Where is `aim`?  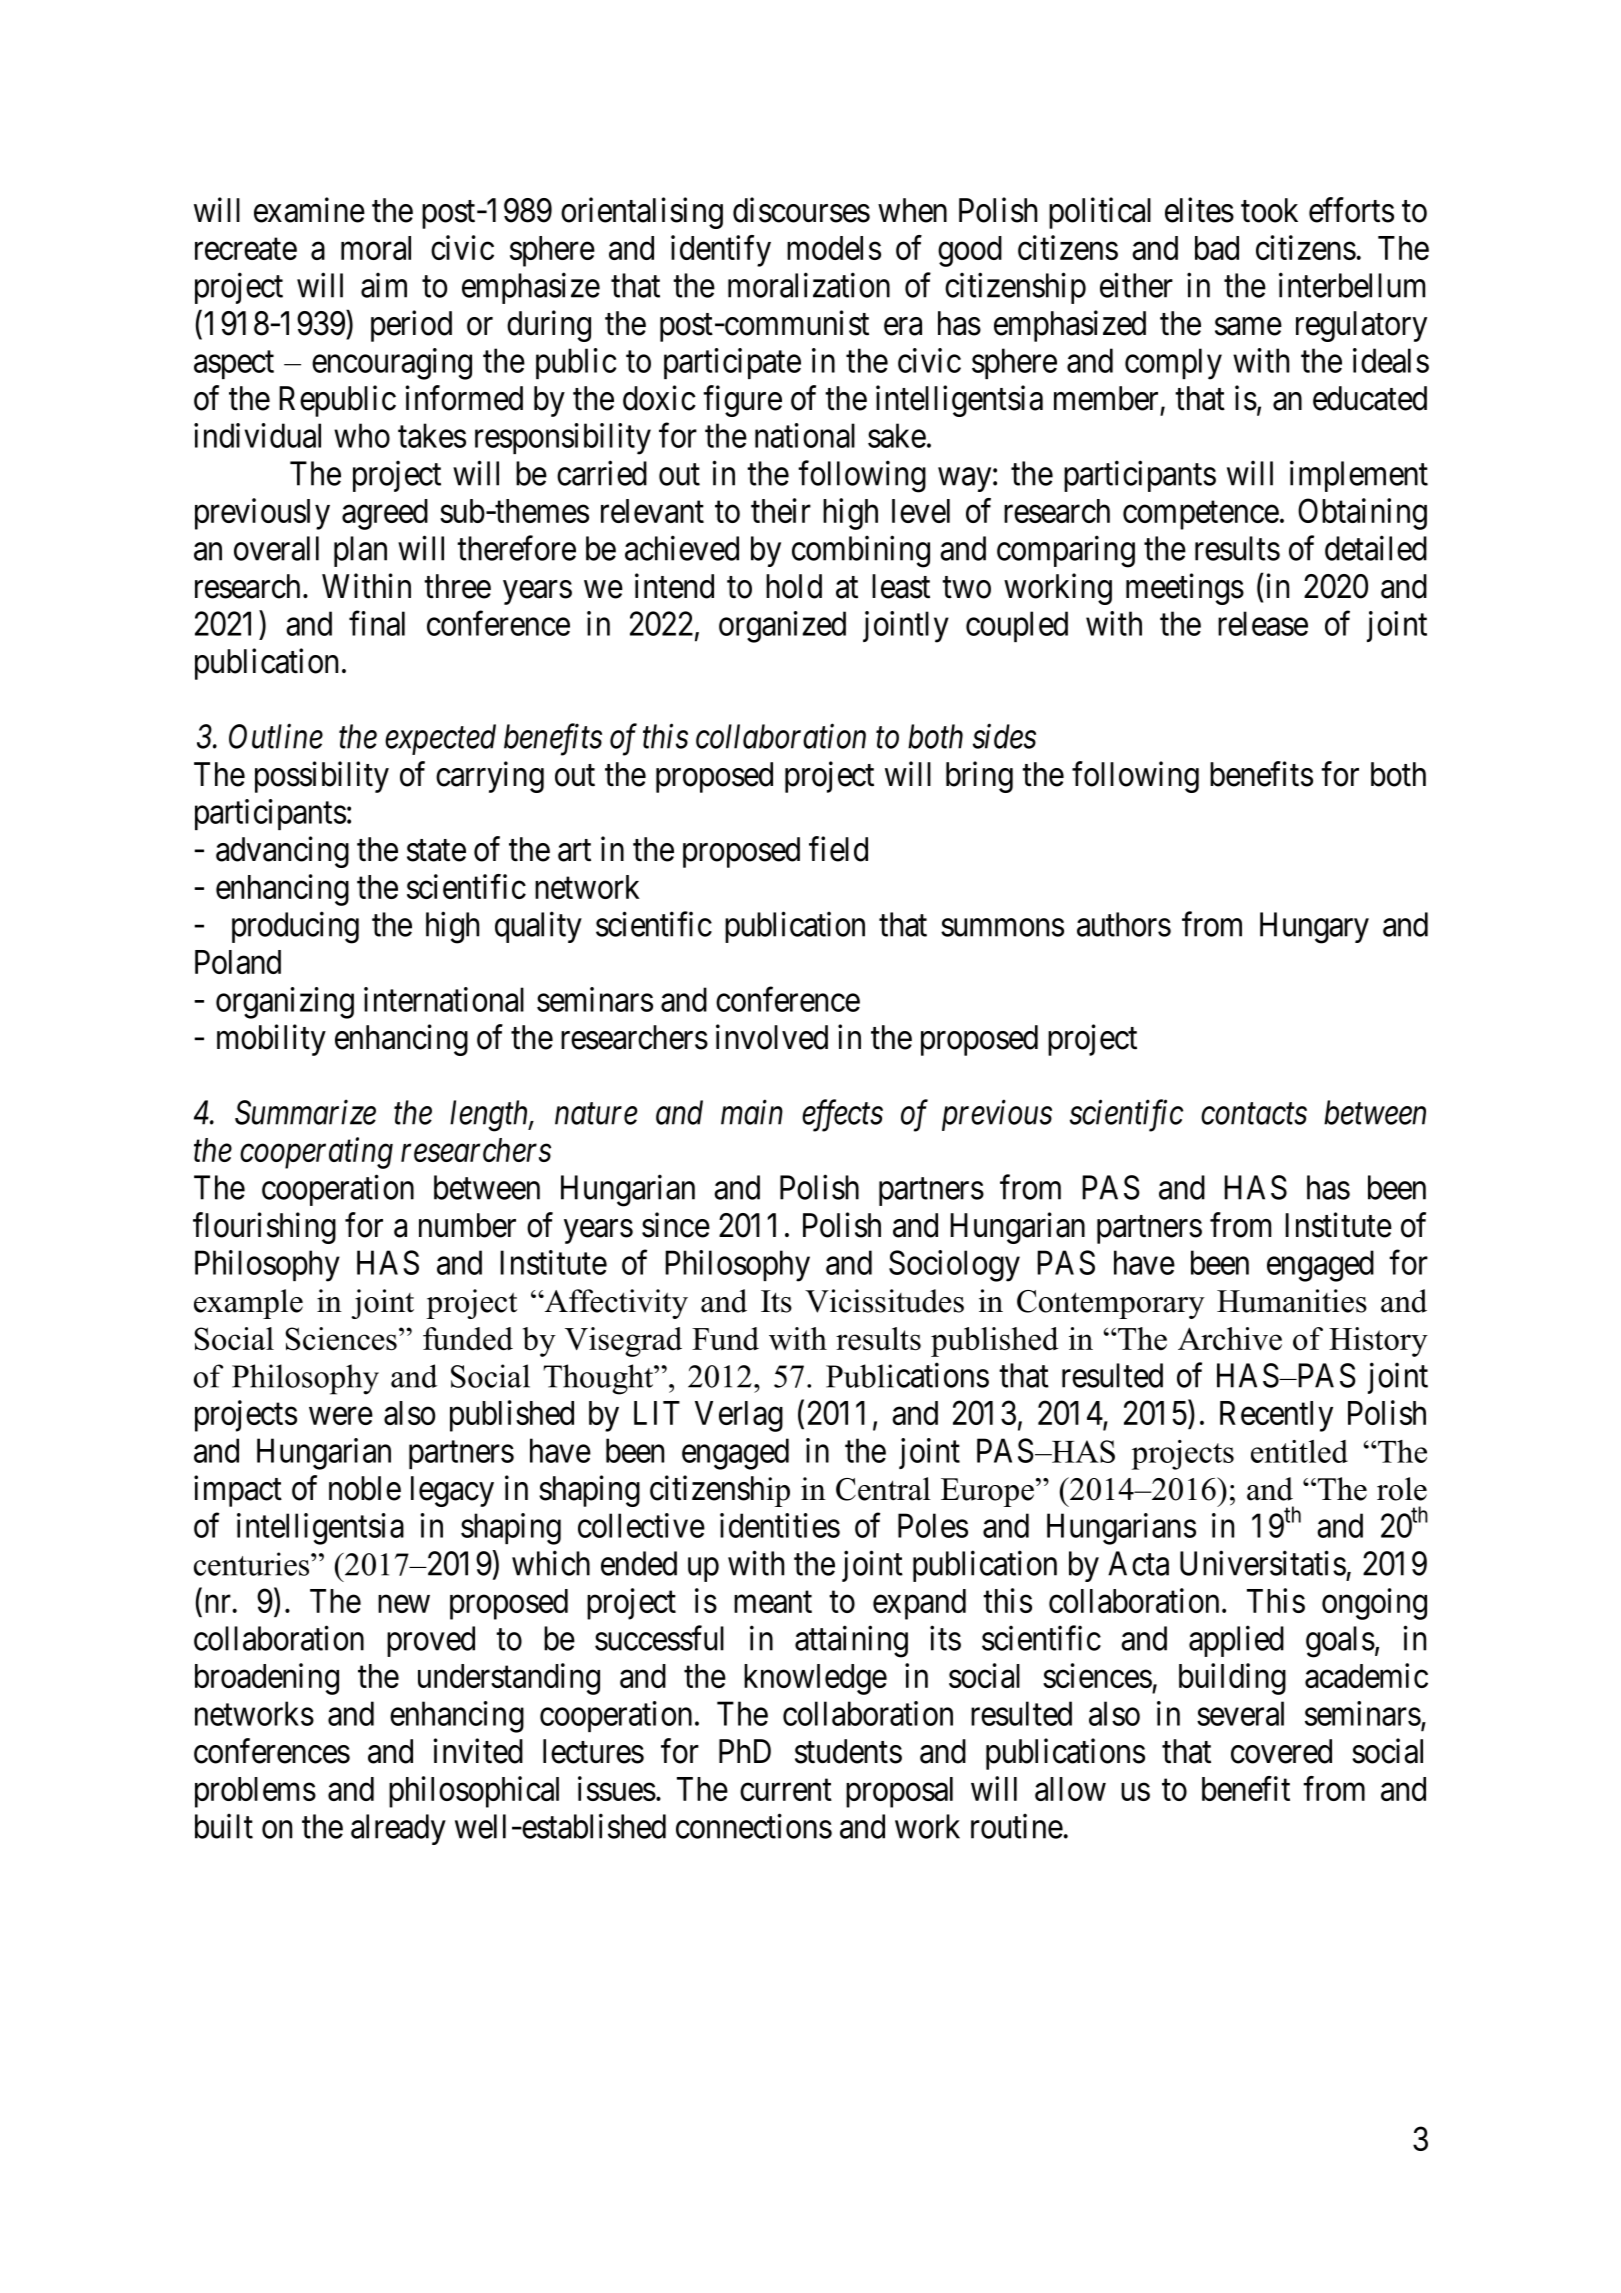
aim is located at coordinates (384, 285).
